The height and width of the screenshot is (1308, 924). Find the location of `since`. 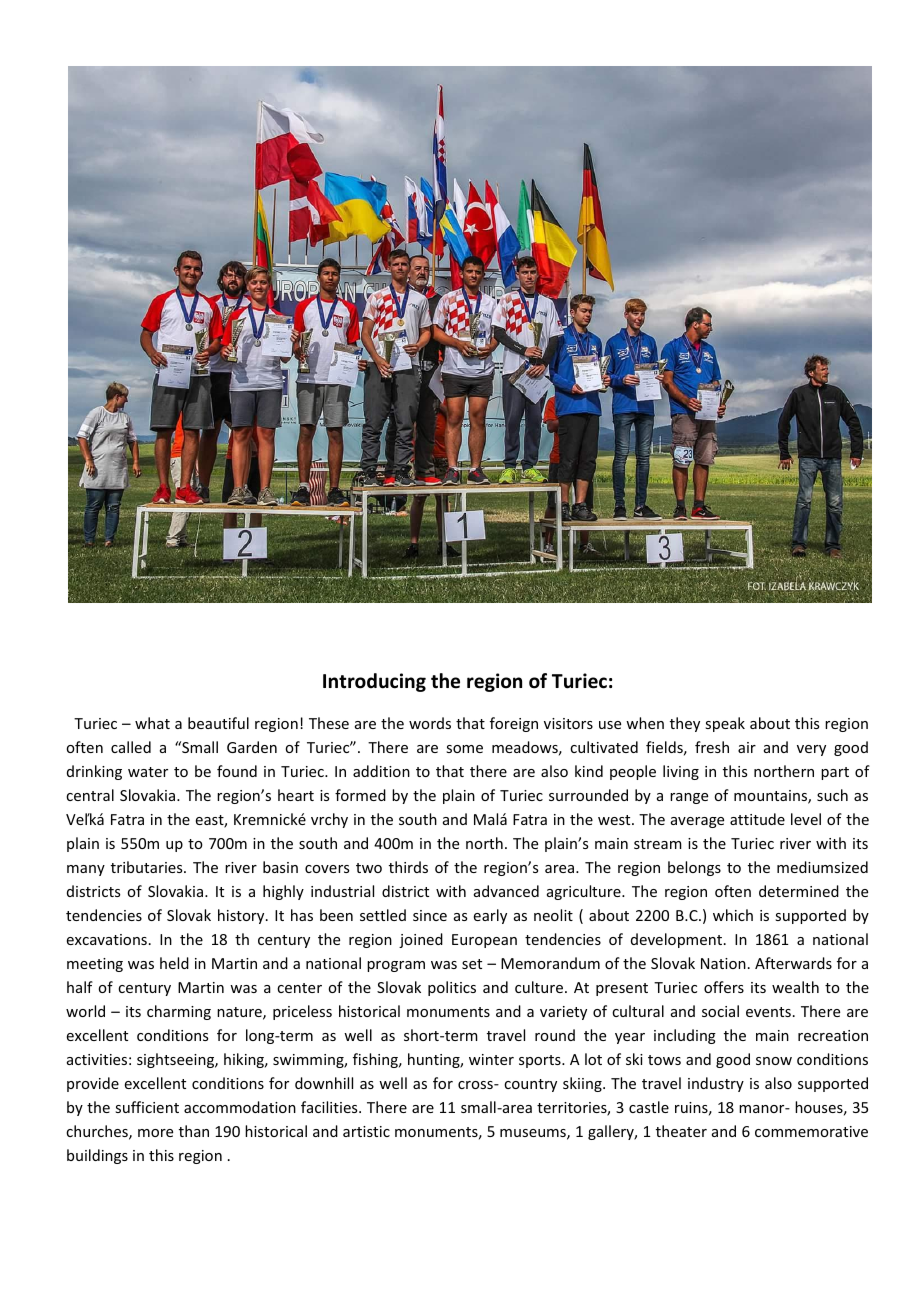

since is located at coordinates (430, 915).
